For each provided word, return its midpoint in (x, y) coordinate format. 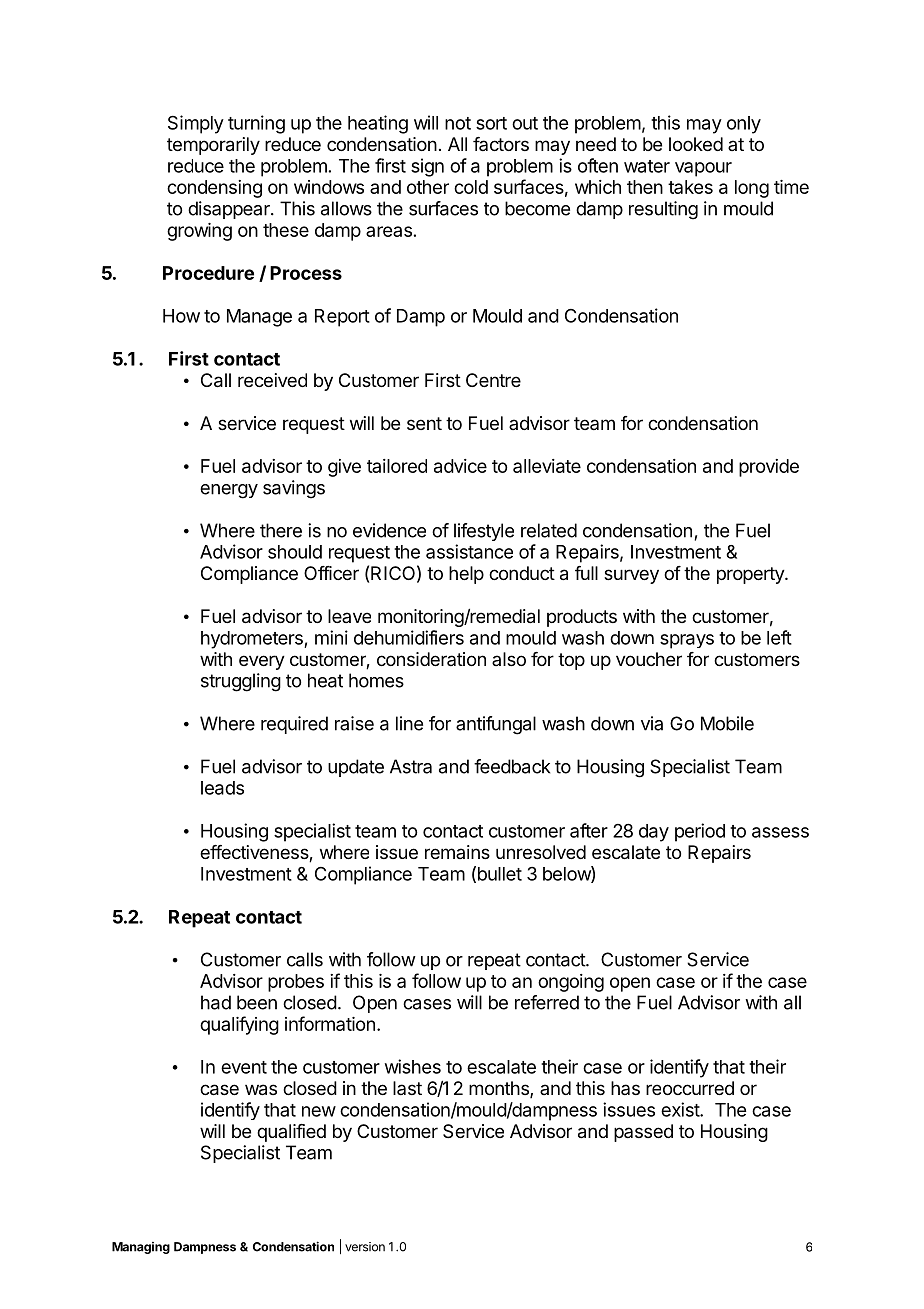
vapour (703, 169)
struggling (241, 682)
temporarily (213, 146)
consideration (431, 659)
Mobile (727, 723)
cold (471, 187)
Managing (141, 1248)
